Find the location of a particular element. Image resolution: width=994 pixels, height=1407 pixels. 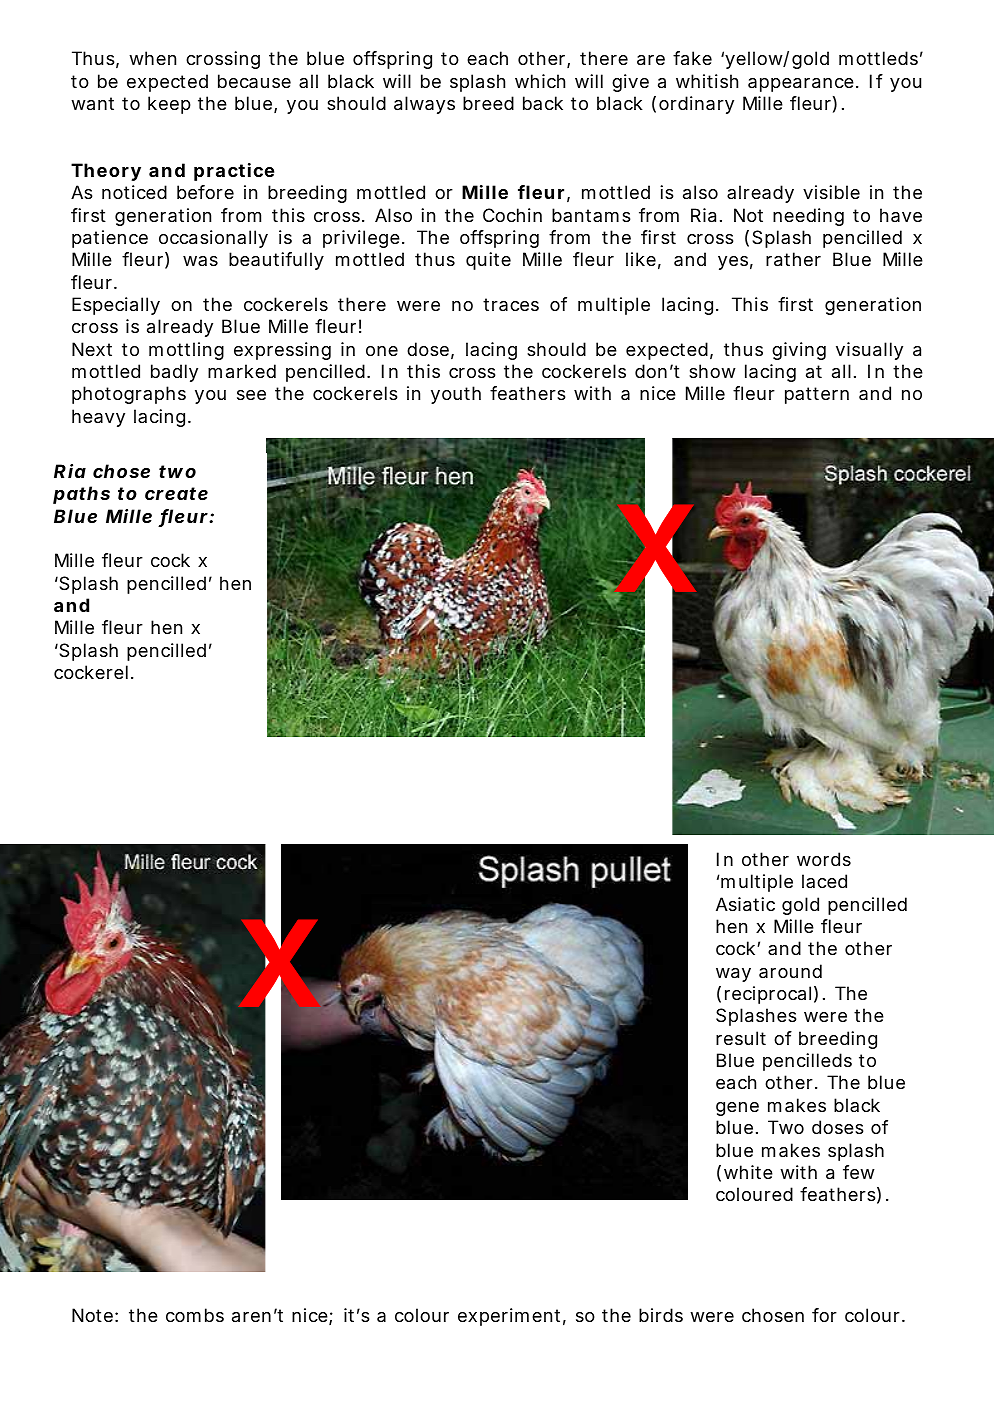

Asiatic is located at coordinates (745, 904).
